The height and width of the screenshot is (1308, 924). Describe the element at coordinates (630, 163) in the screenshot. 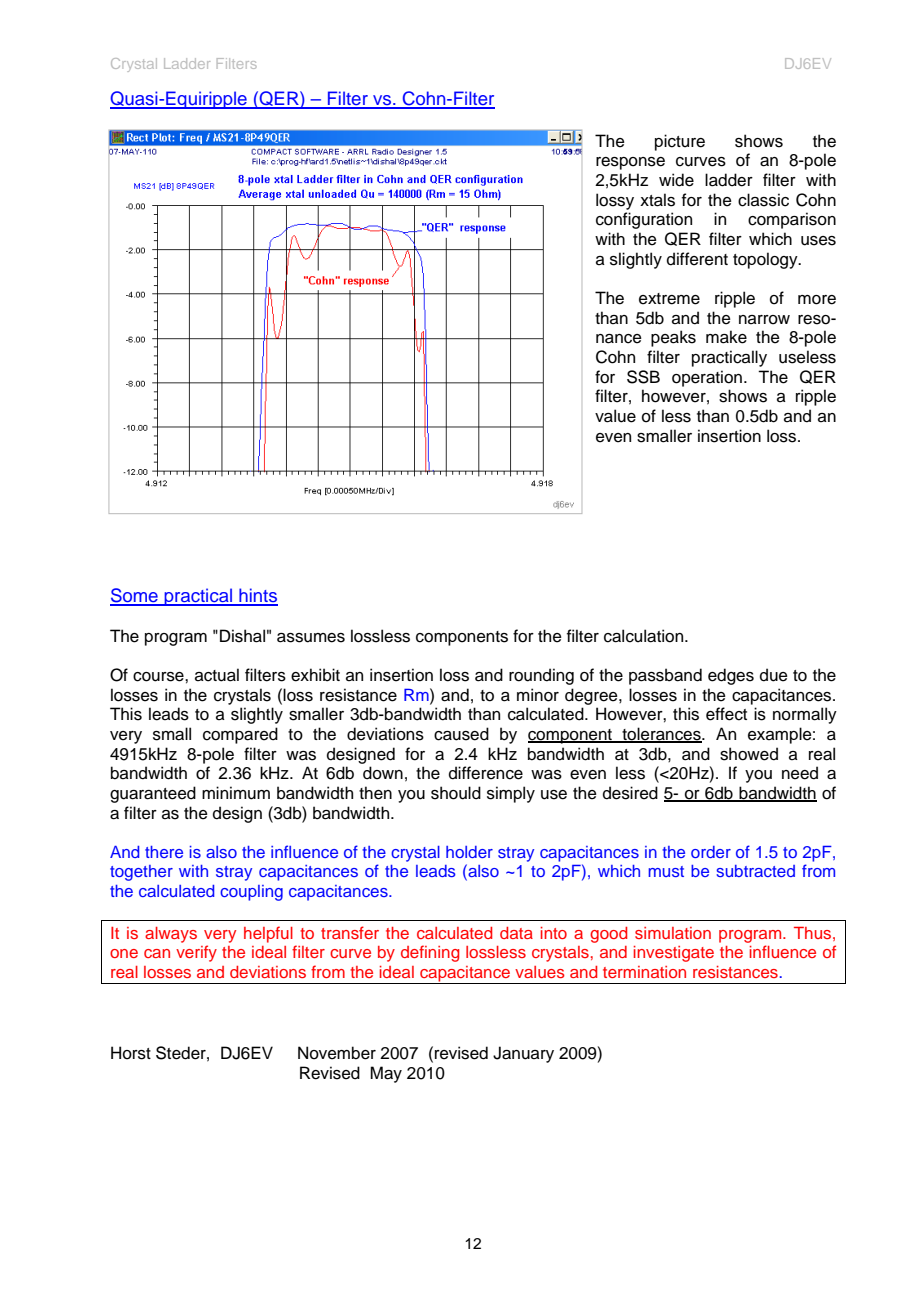

I see `response` at that location.
